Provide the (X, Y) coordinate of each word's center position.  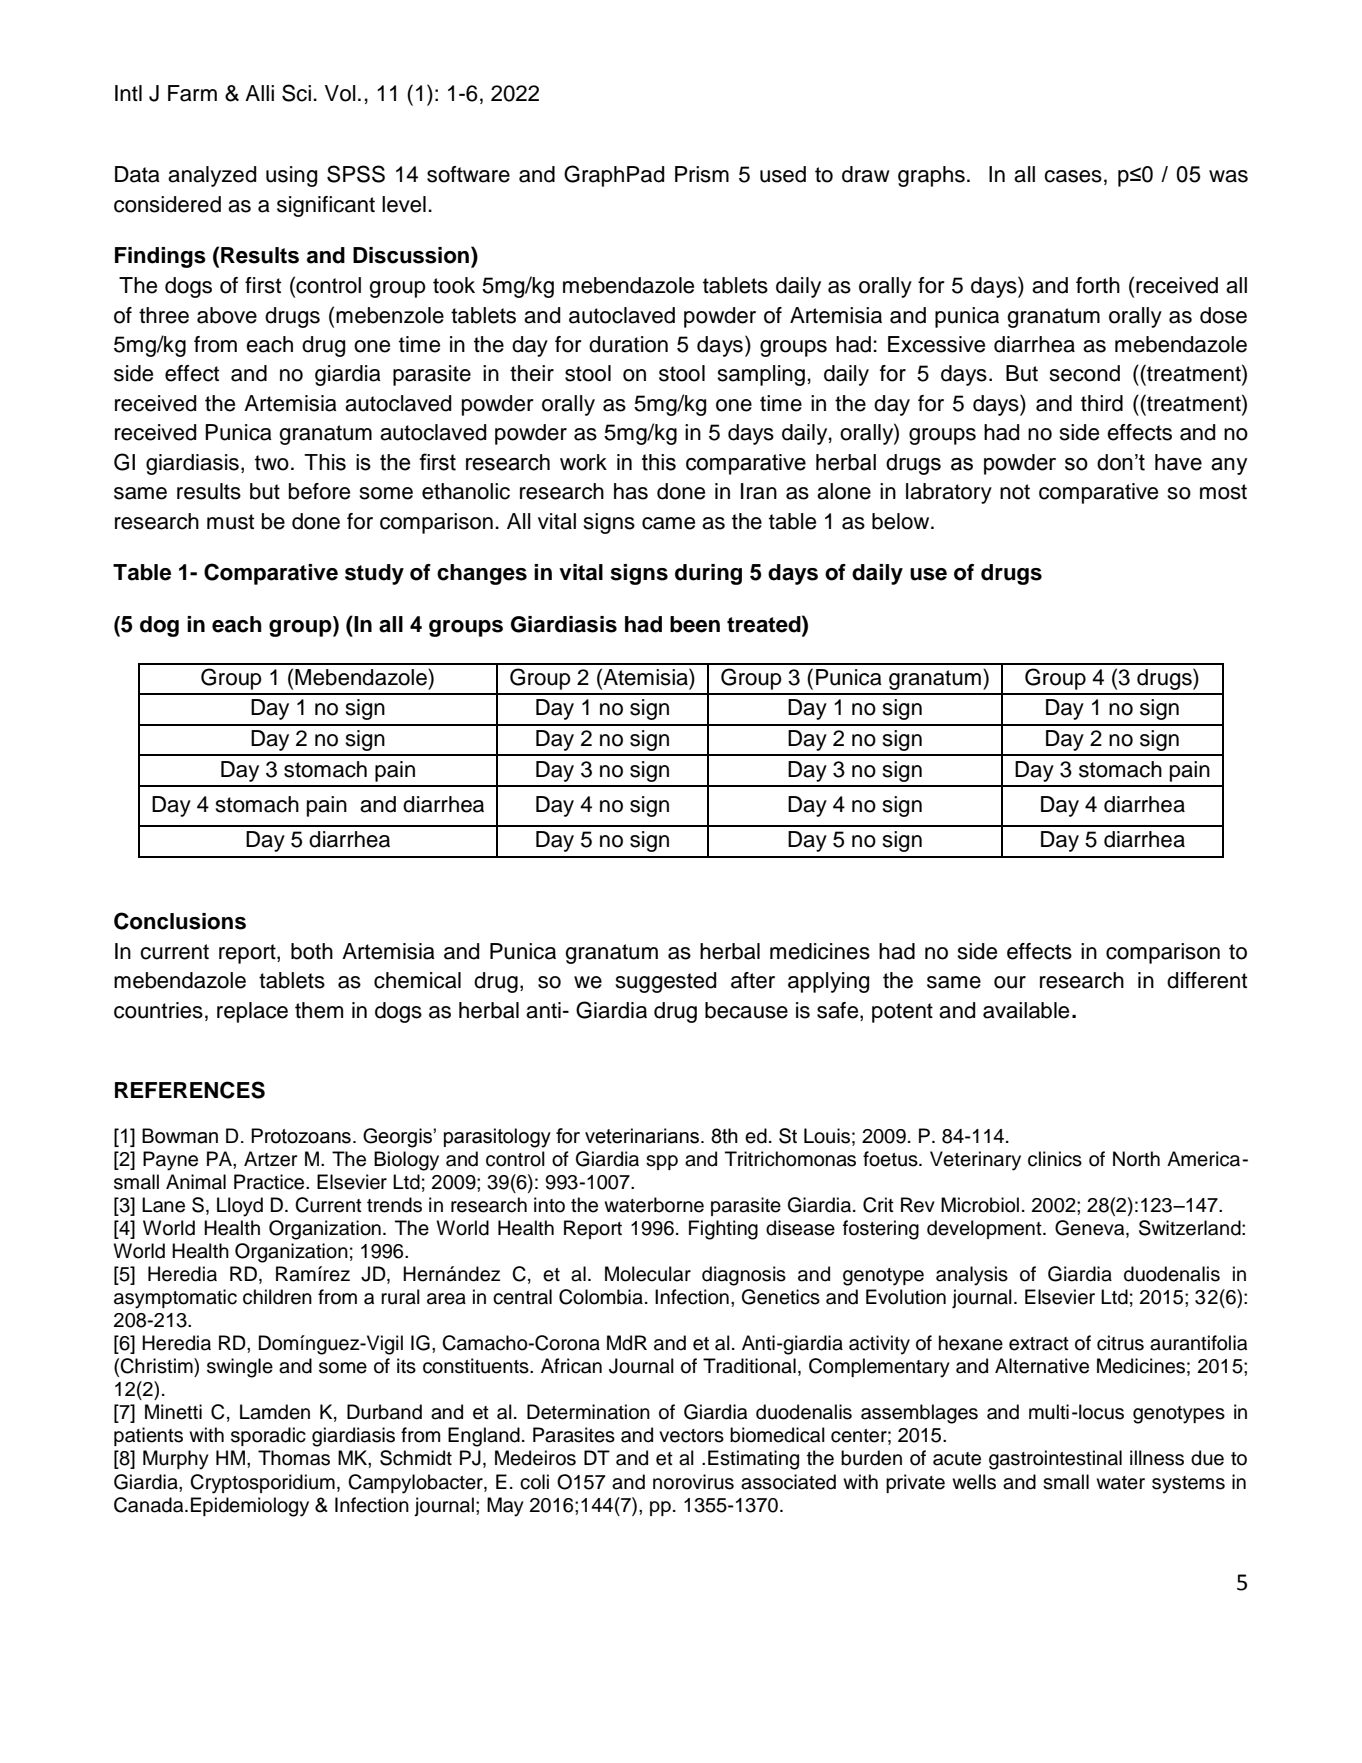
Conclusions (180, 921)
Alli (259, 93)
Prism (702, 174)
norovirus (693, 1482)
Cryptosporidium (262, 1484)
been (695, 624)
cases (1073, 176)
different (1207, 980)
